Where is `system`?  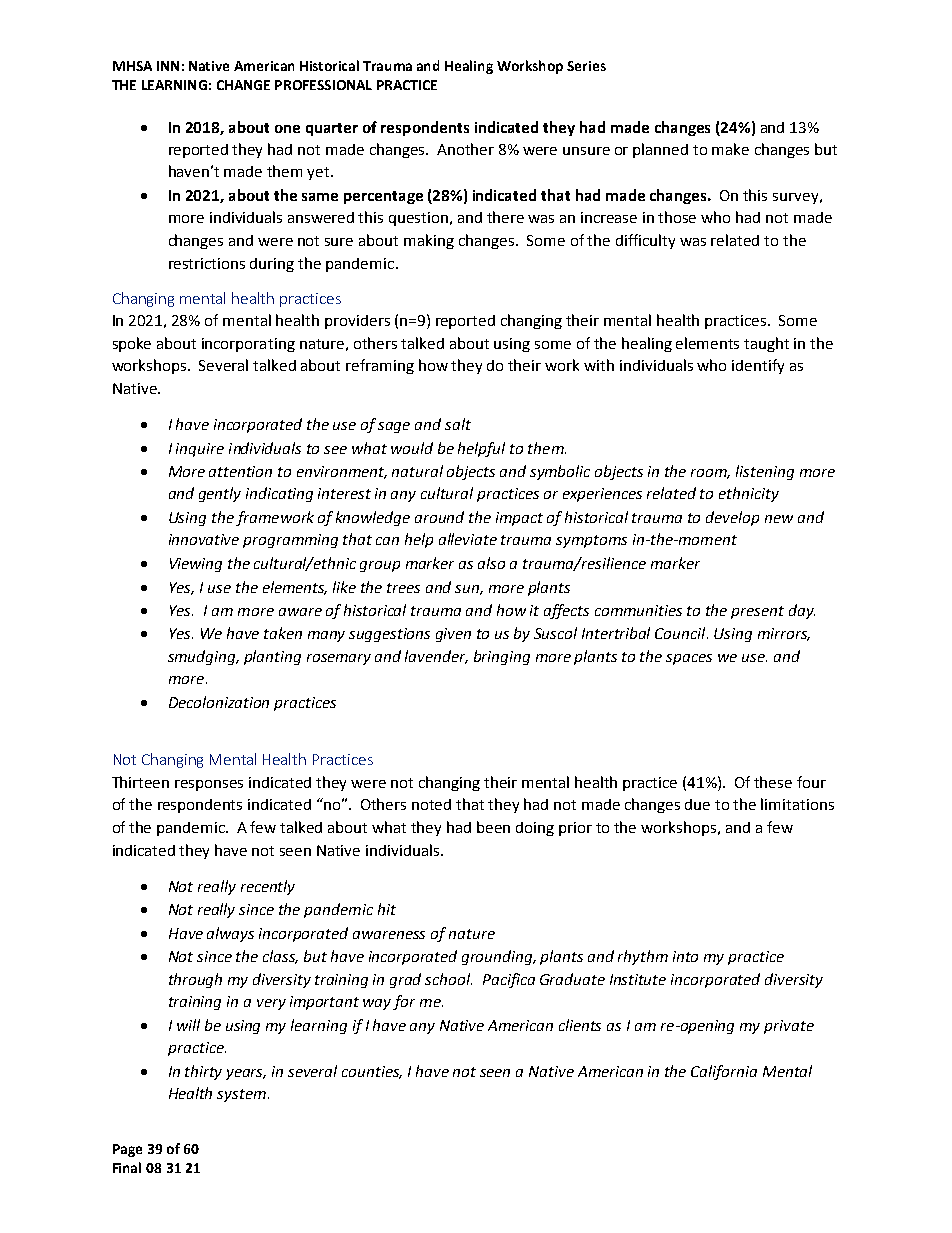
system is located at coordinates (241, 1095).
